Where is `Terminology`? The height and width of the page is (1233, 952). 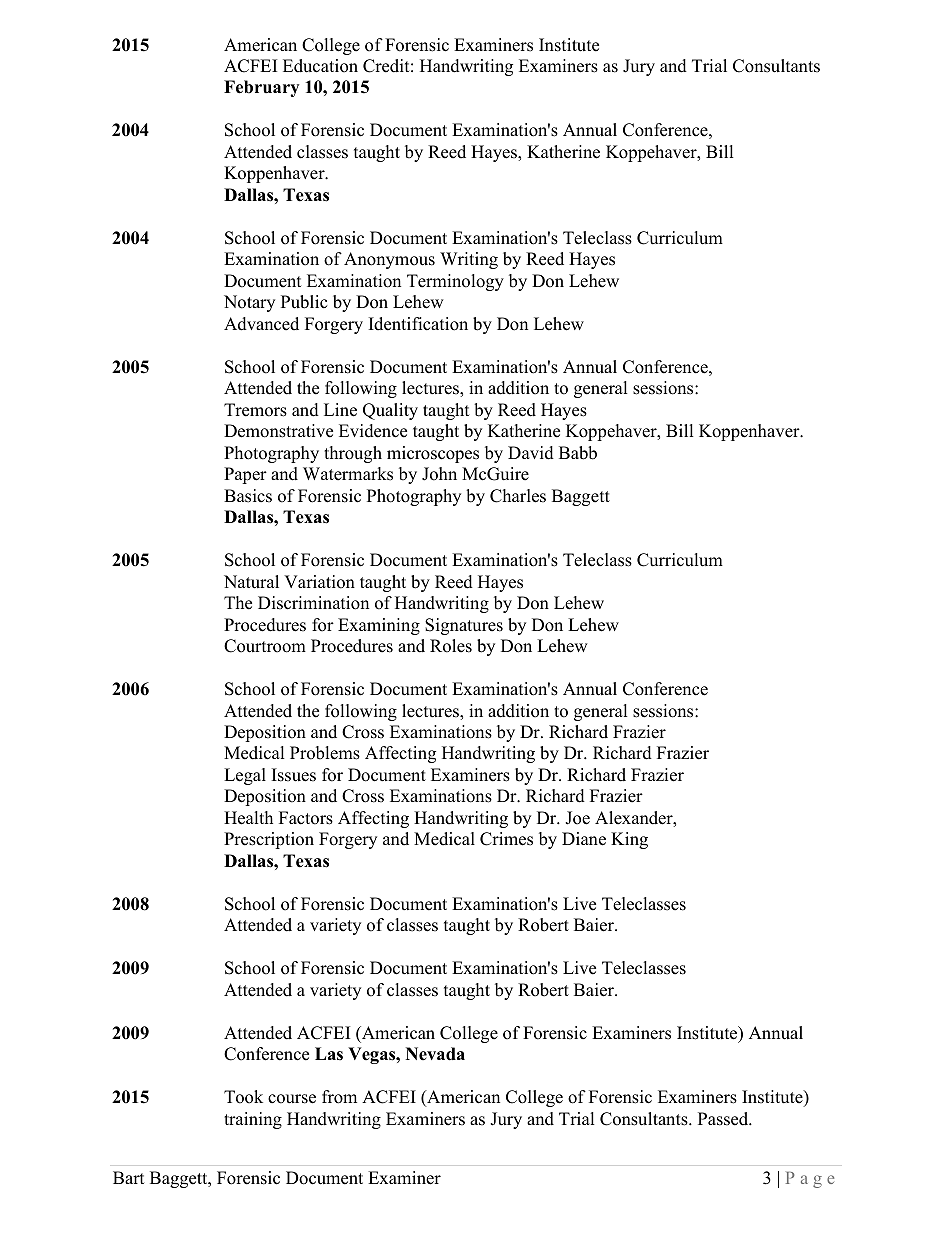
Terminology is located at coordinates (455, 282).
